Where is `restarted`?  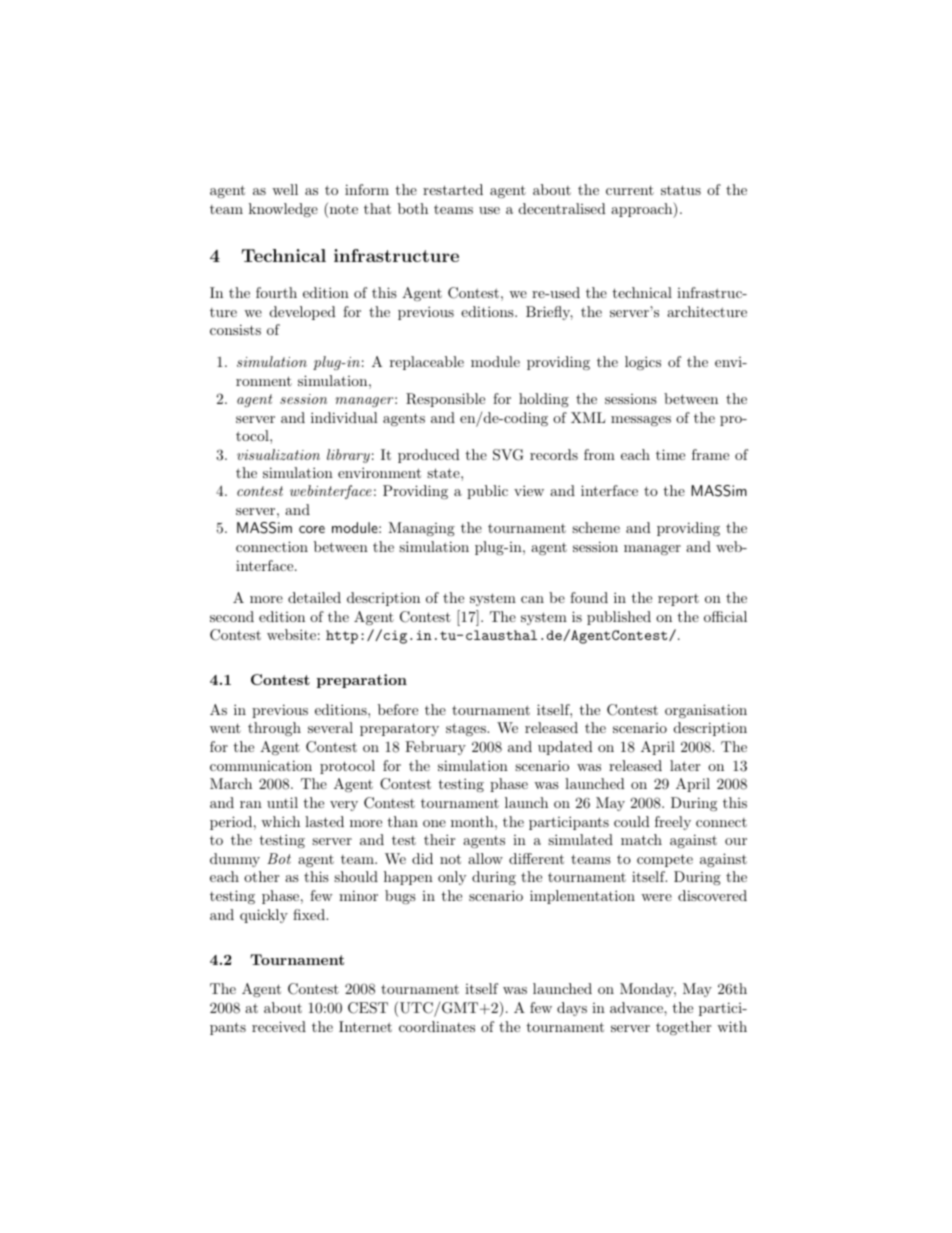
restarted is located at coordinates (453, 189).
